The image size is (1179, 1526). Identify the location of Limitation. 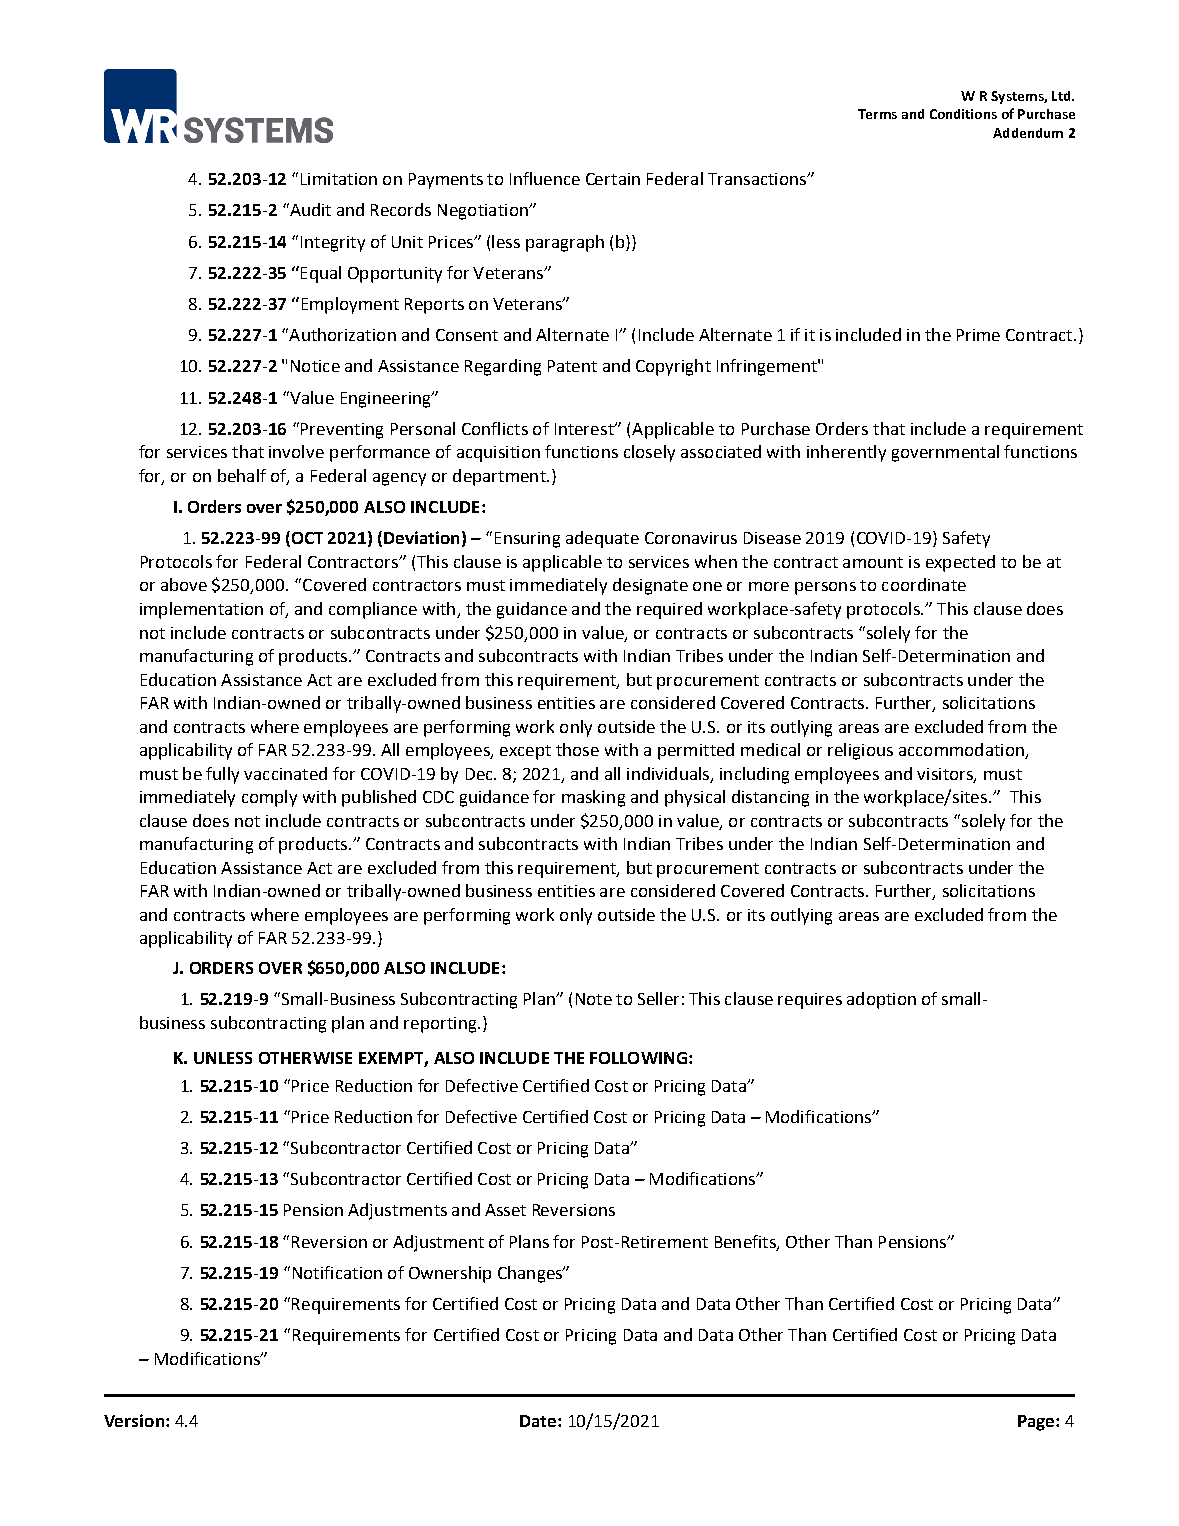
(339, 179).
